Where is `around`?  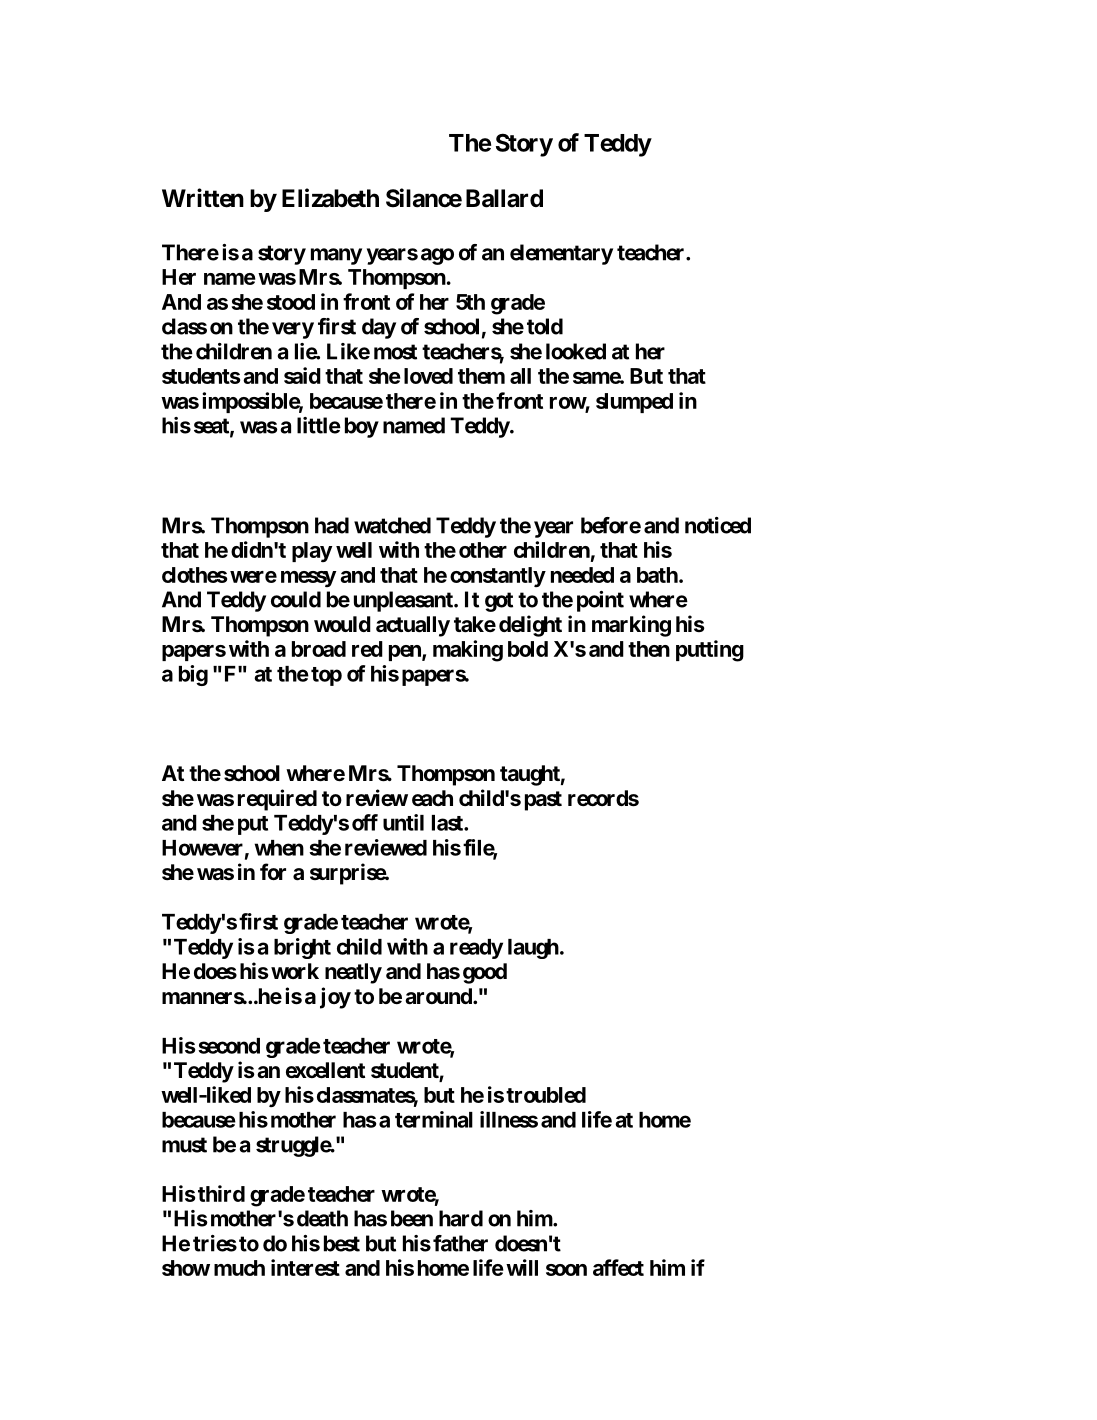
around is located at coordinates (439, 996).
